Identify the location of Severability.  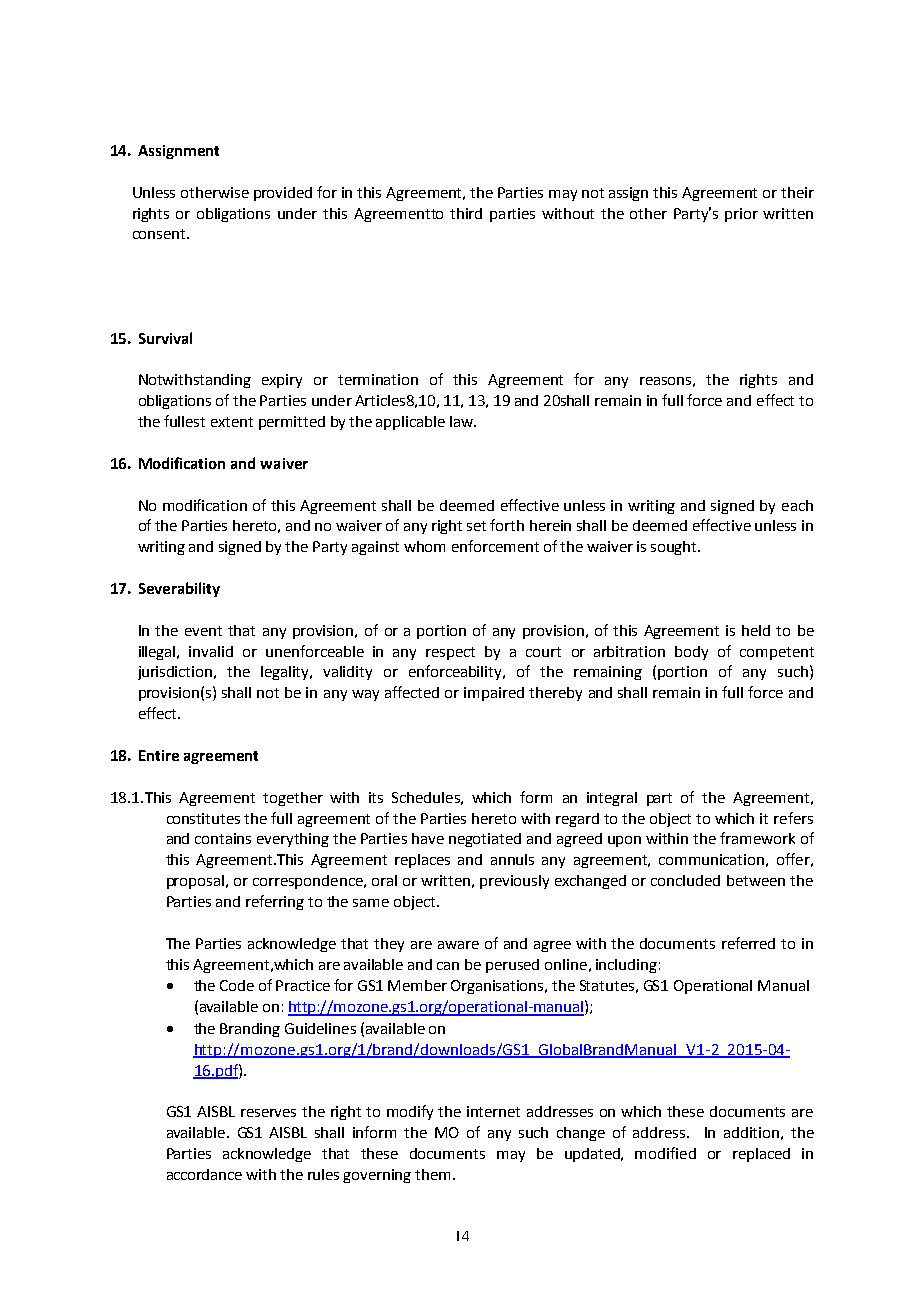
(179, 589).
